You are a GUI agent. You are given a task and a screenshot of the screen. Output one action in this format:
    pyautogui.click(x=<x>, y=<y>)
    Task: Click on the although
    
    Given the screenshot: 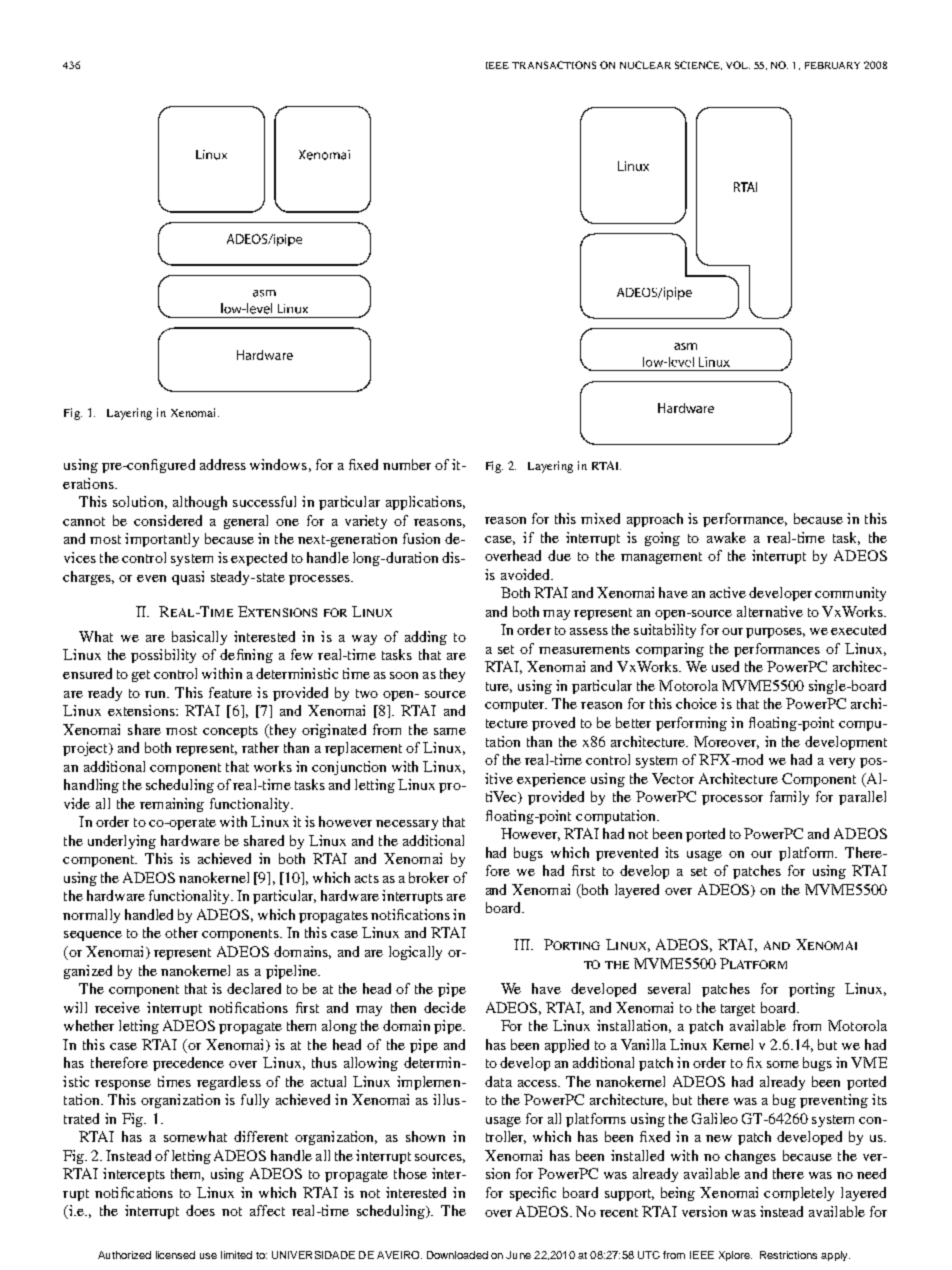 What is the action you would take?
    pyautogui.click(x=200, y=503)
